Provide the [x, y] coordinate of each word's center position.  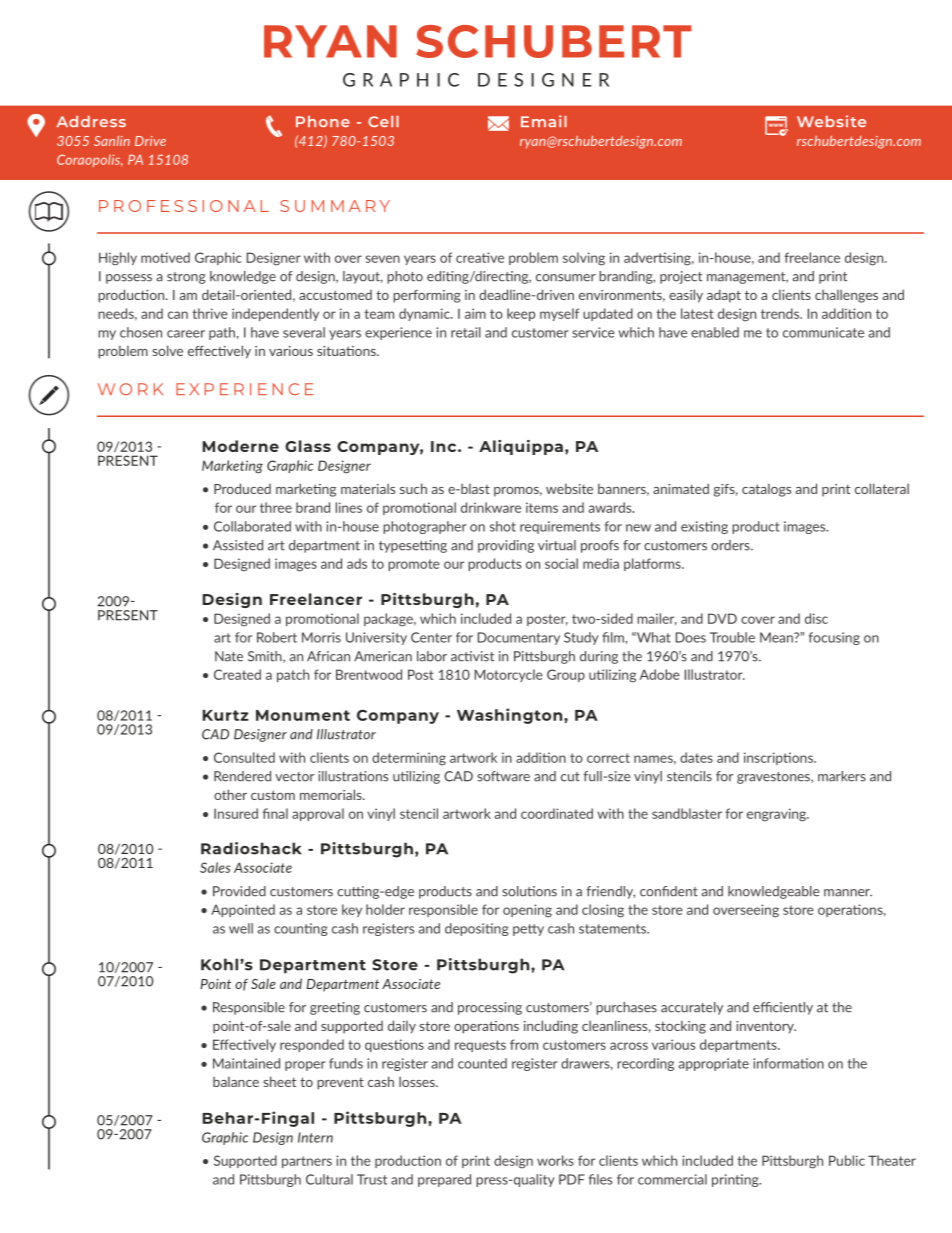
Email [544, 121]
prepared [444, 1180]
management [747, 278]
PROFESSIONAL [184, 206]
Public [847, 1160]
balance [236, 1082]
